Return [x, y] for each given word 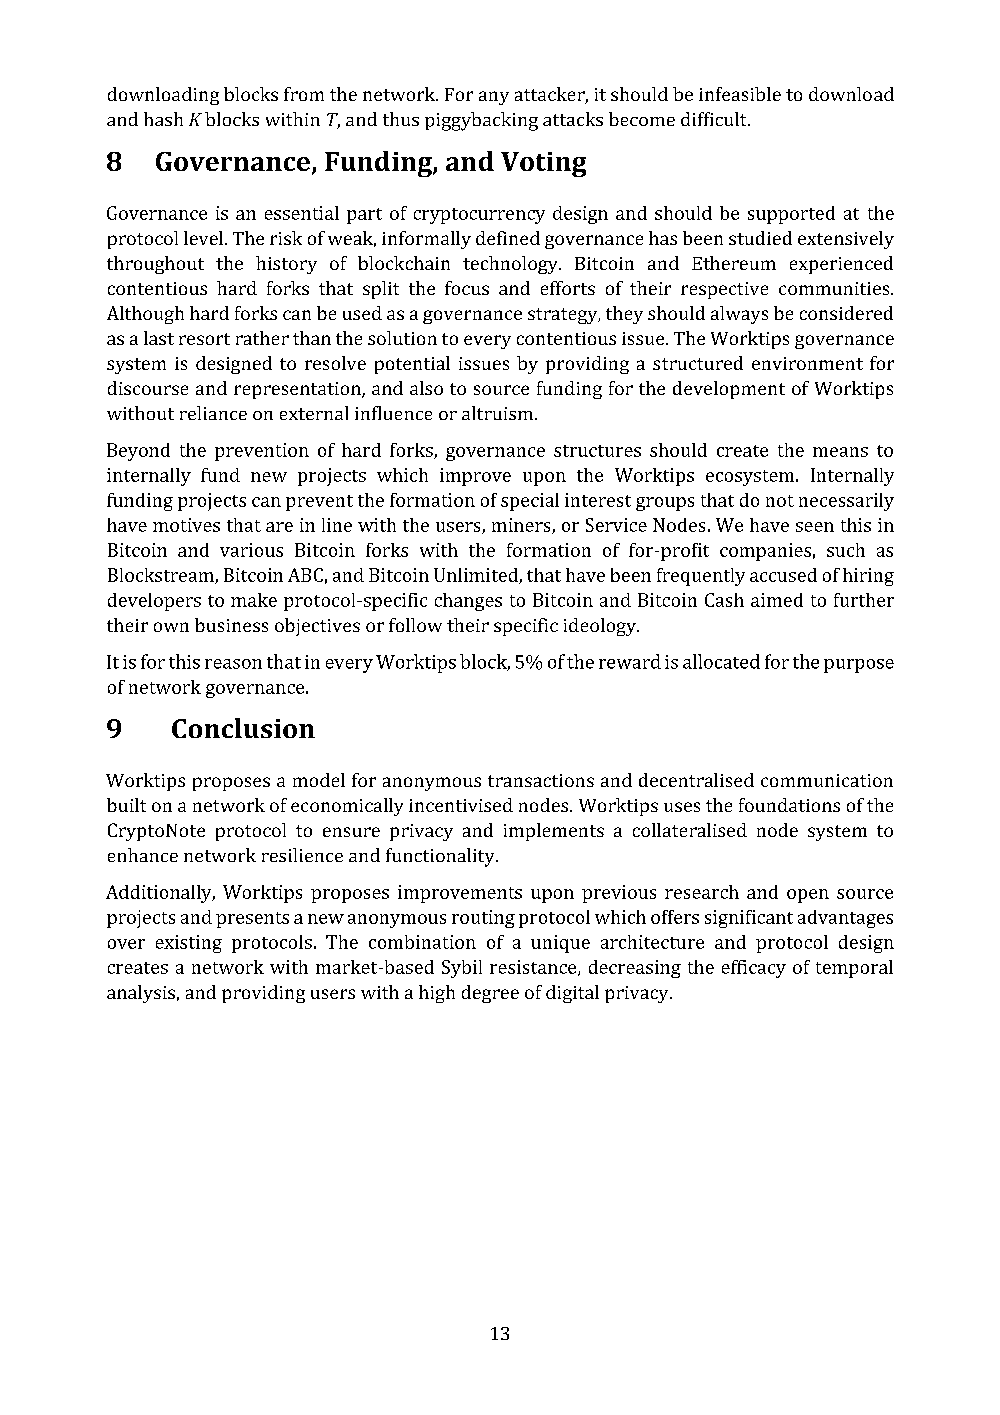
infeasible [740, 94]
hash [163, 119]
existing [189, 944]
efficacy [754, 969]
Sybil [462, 969]
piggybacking [481, 121]
